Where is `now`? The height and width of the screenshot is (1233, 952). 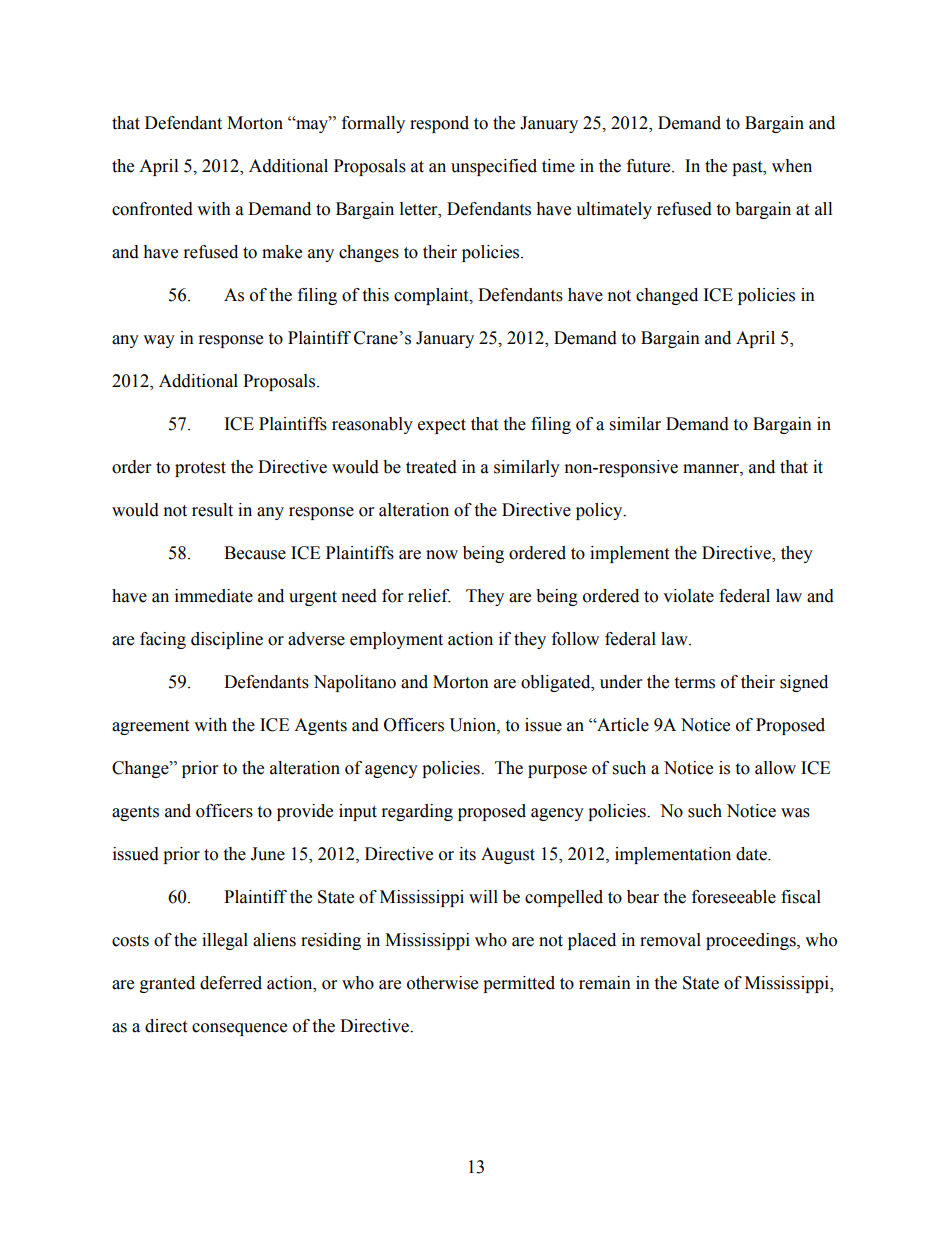
now is located at coordinates (442, 555).
